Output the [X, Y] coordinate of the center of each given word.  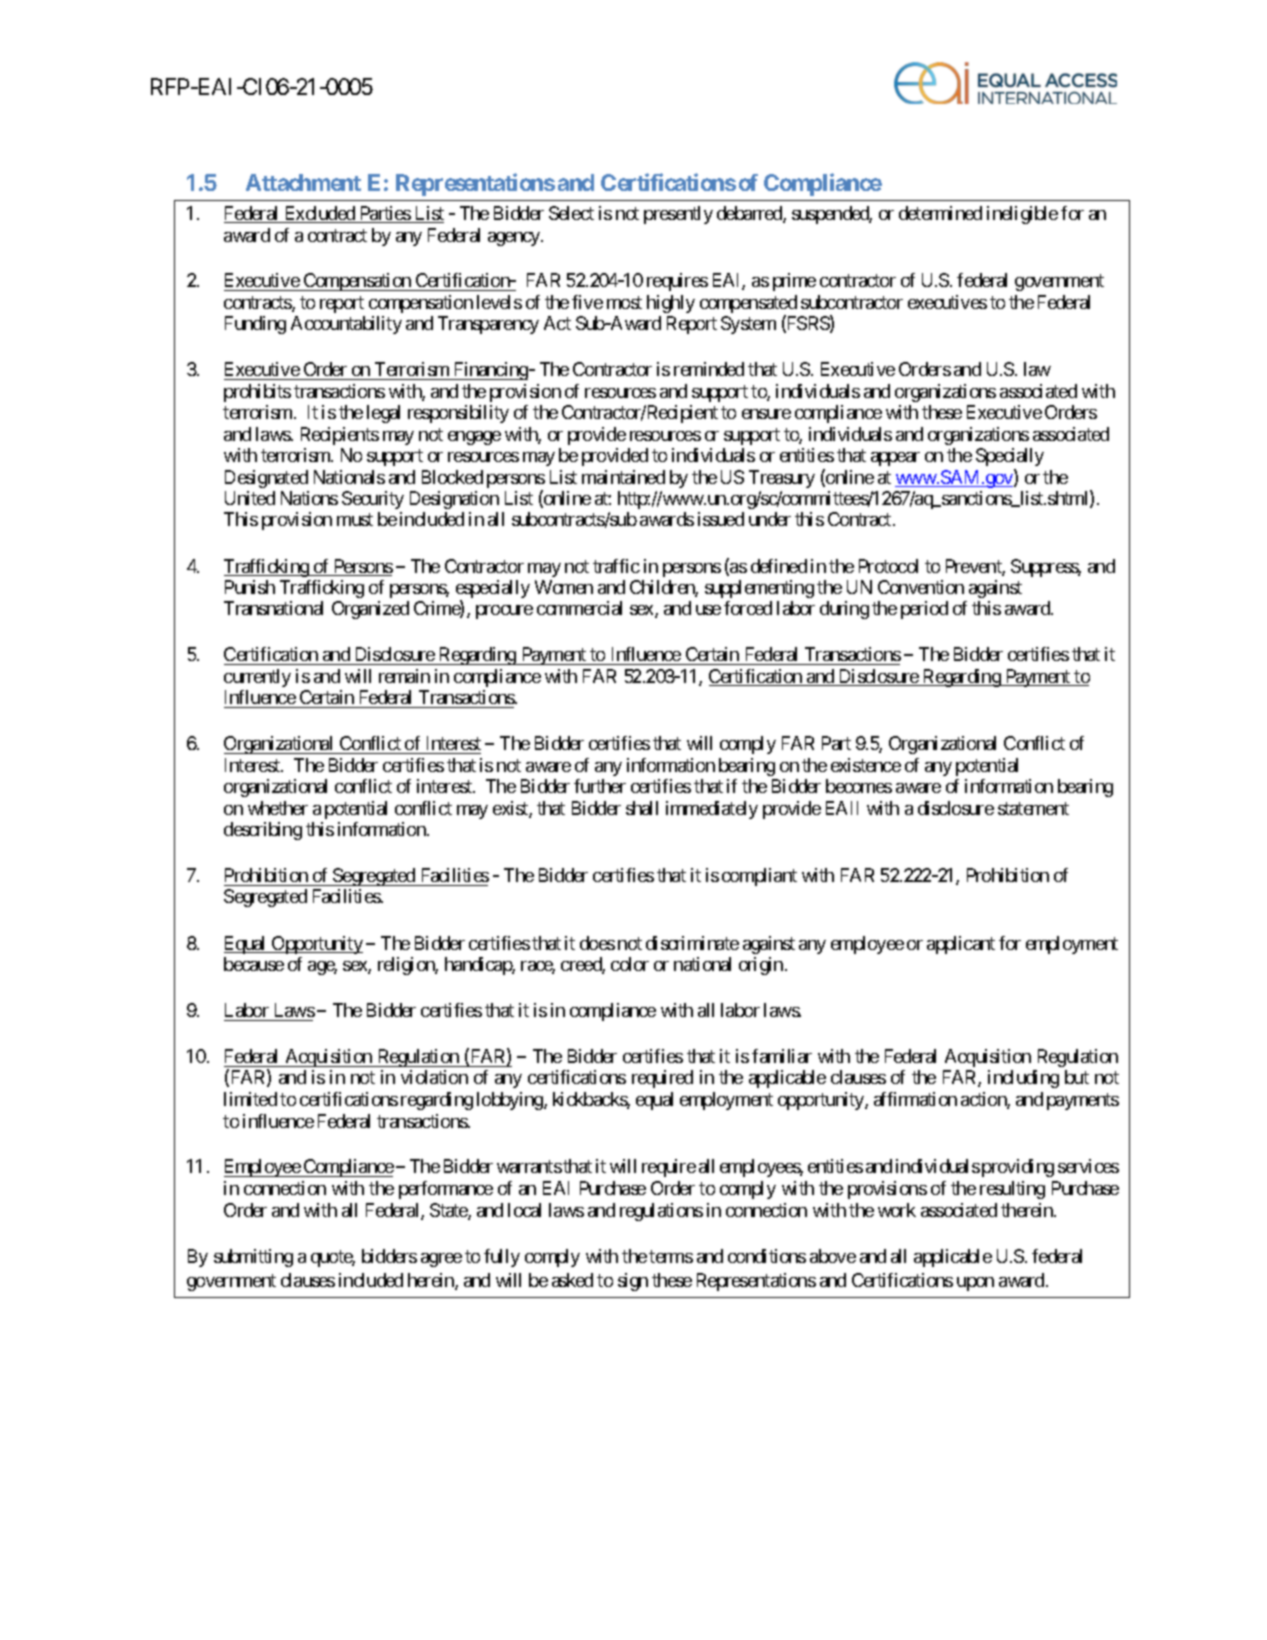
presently [678, 215]
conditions [767, 1256]
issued [721, 519]
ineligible [1022, 215]
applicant [961, 945]
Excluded [319, 214]
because [254, 964]
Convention [921, 587]
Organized [370, 610]
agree [441, 1260]
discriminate [692, 943]
